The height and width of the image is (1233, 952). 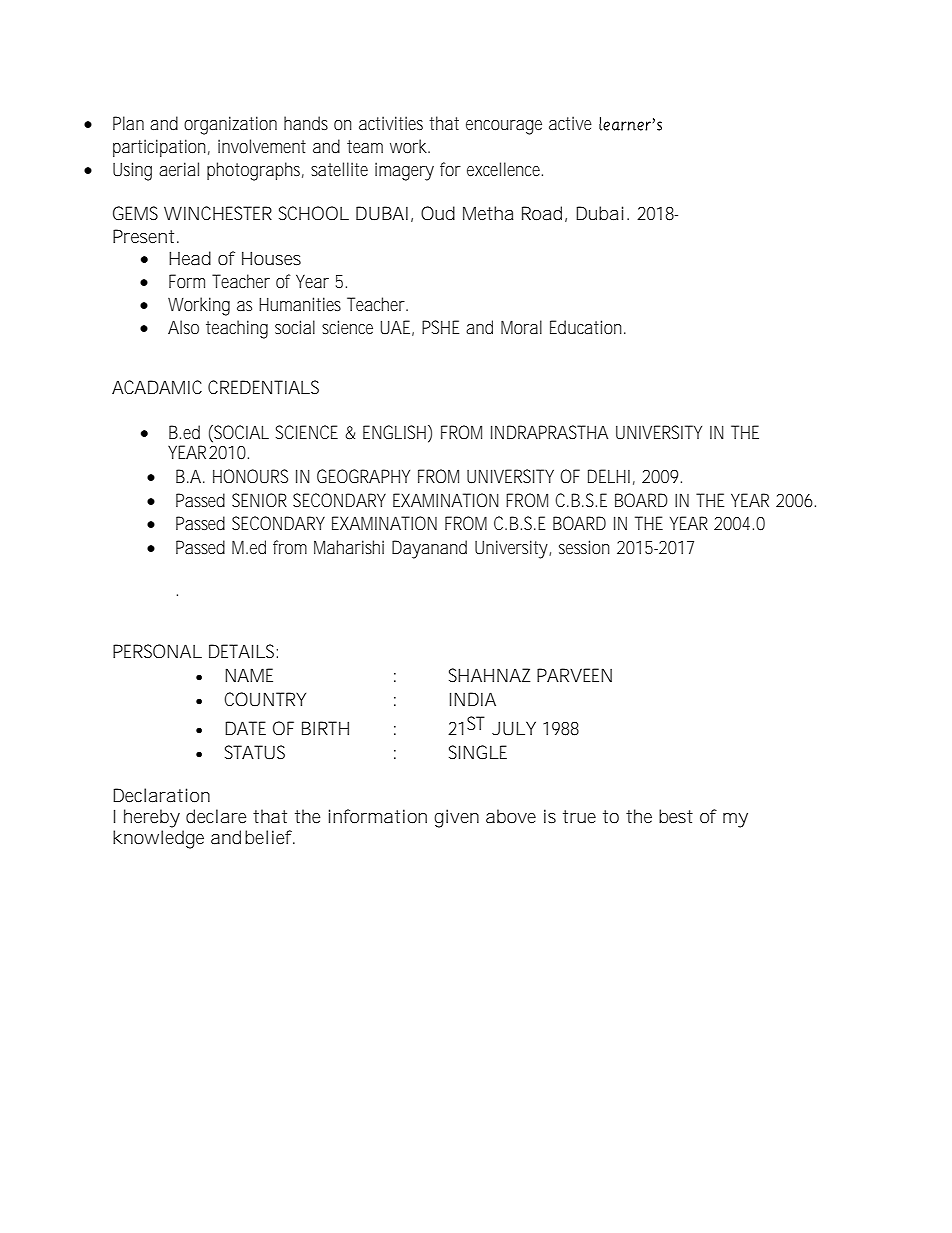 I want to click on declare, so click(x=216, y=816).
